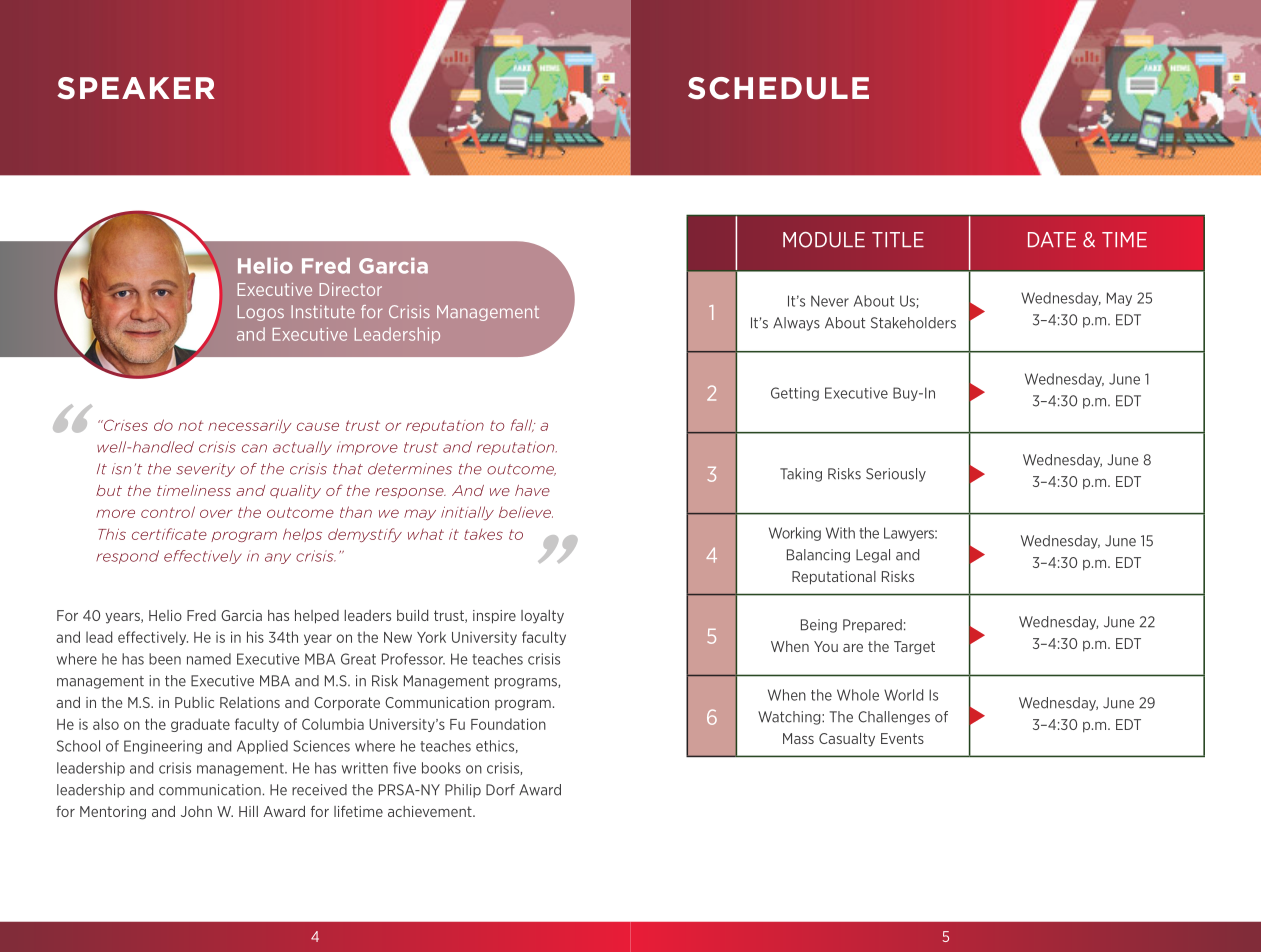 Image resolution: width=1261 pixels, height=952 pixels. What do you see at coordinates (778, 88) in the screenshot?
I see `SCHEDULE` at bounding box center [778, 88].
